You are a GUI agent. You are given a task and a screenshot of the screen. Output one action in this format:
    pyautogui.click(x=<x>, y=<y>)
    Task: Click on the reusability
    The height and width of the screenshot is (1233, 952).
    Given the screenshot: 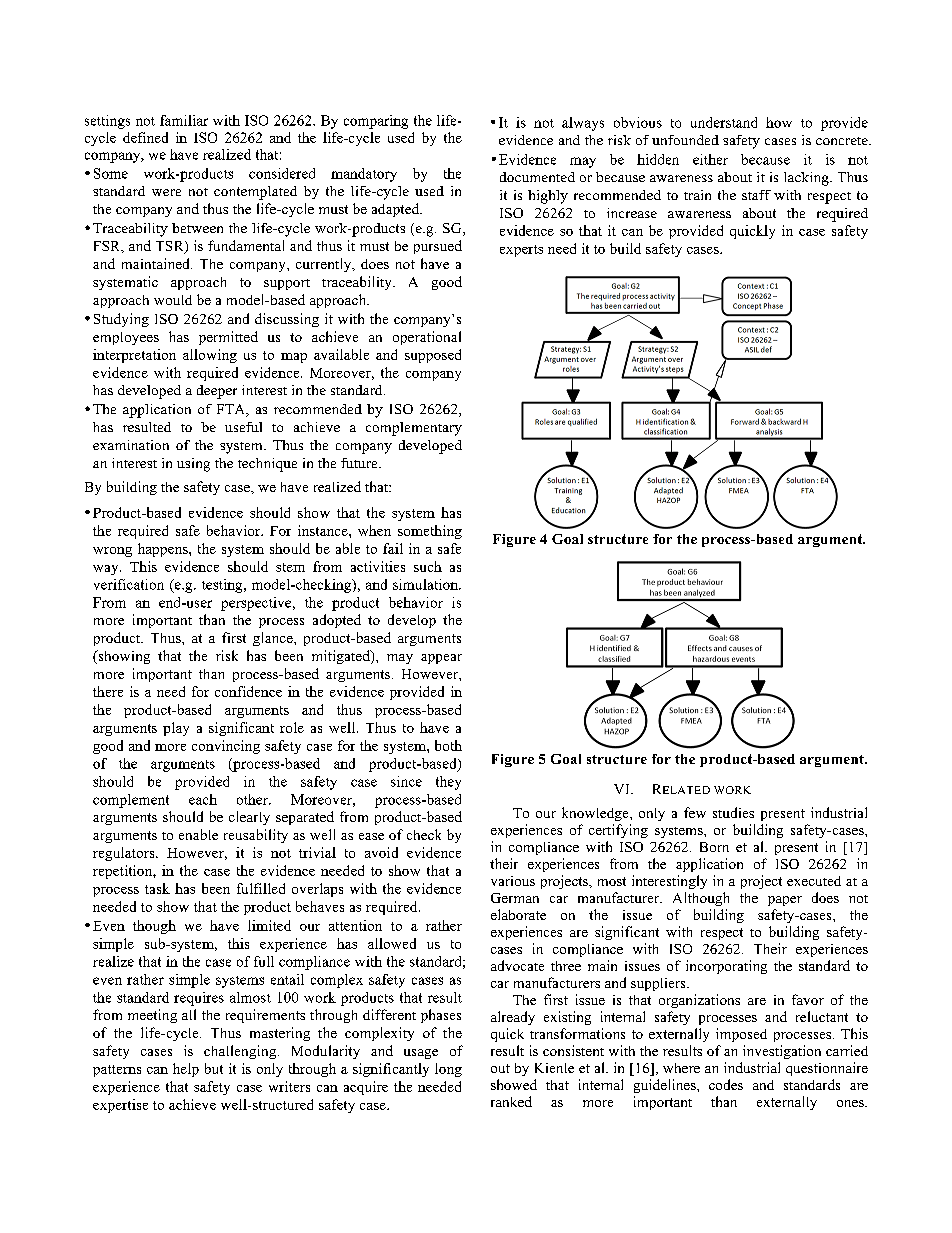 What is the action you would take?
    pyautogui.click(x=256, y=836)
